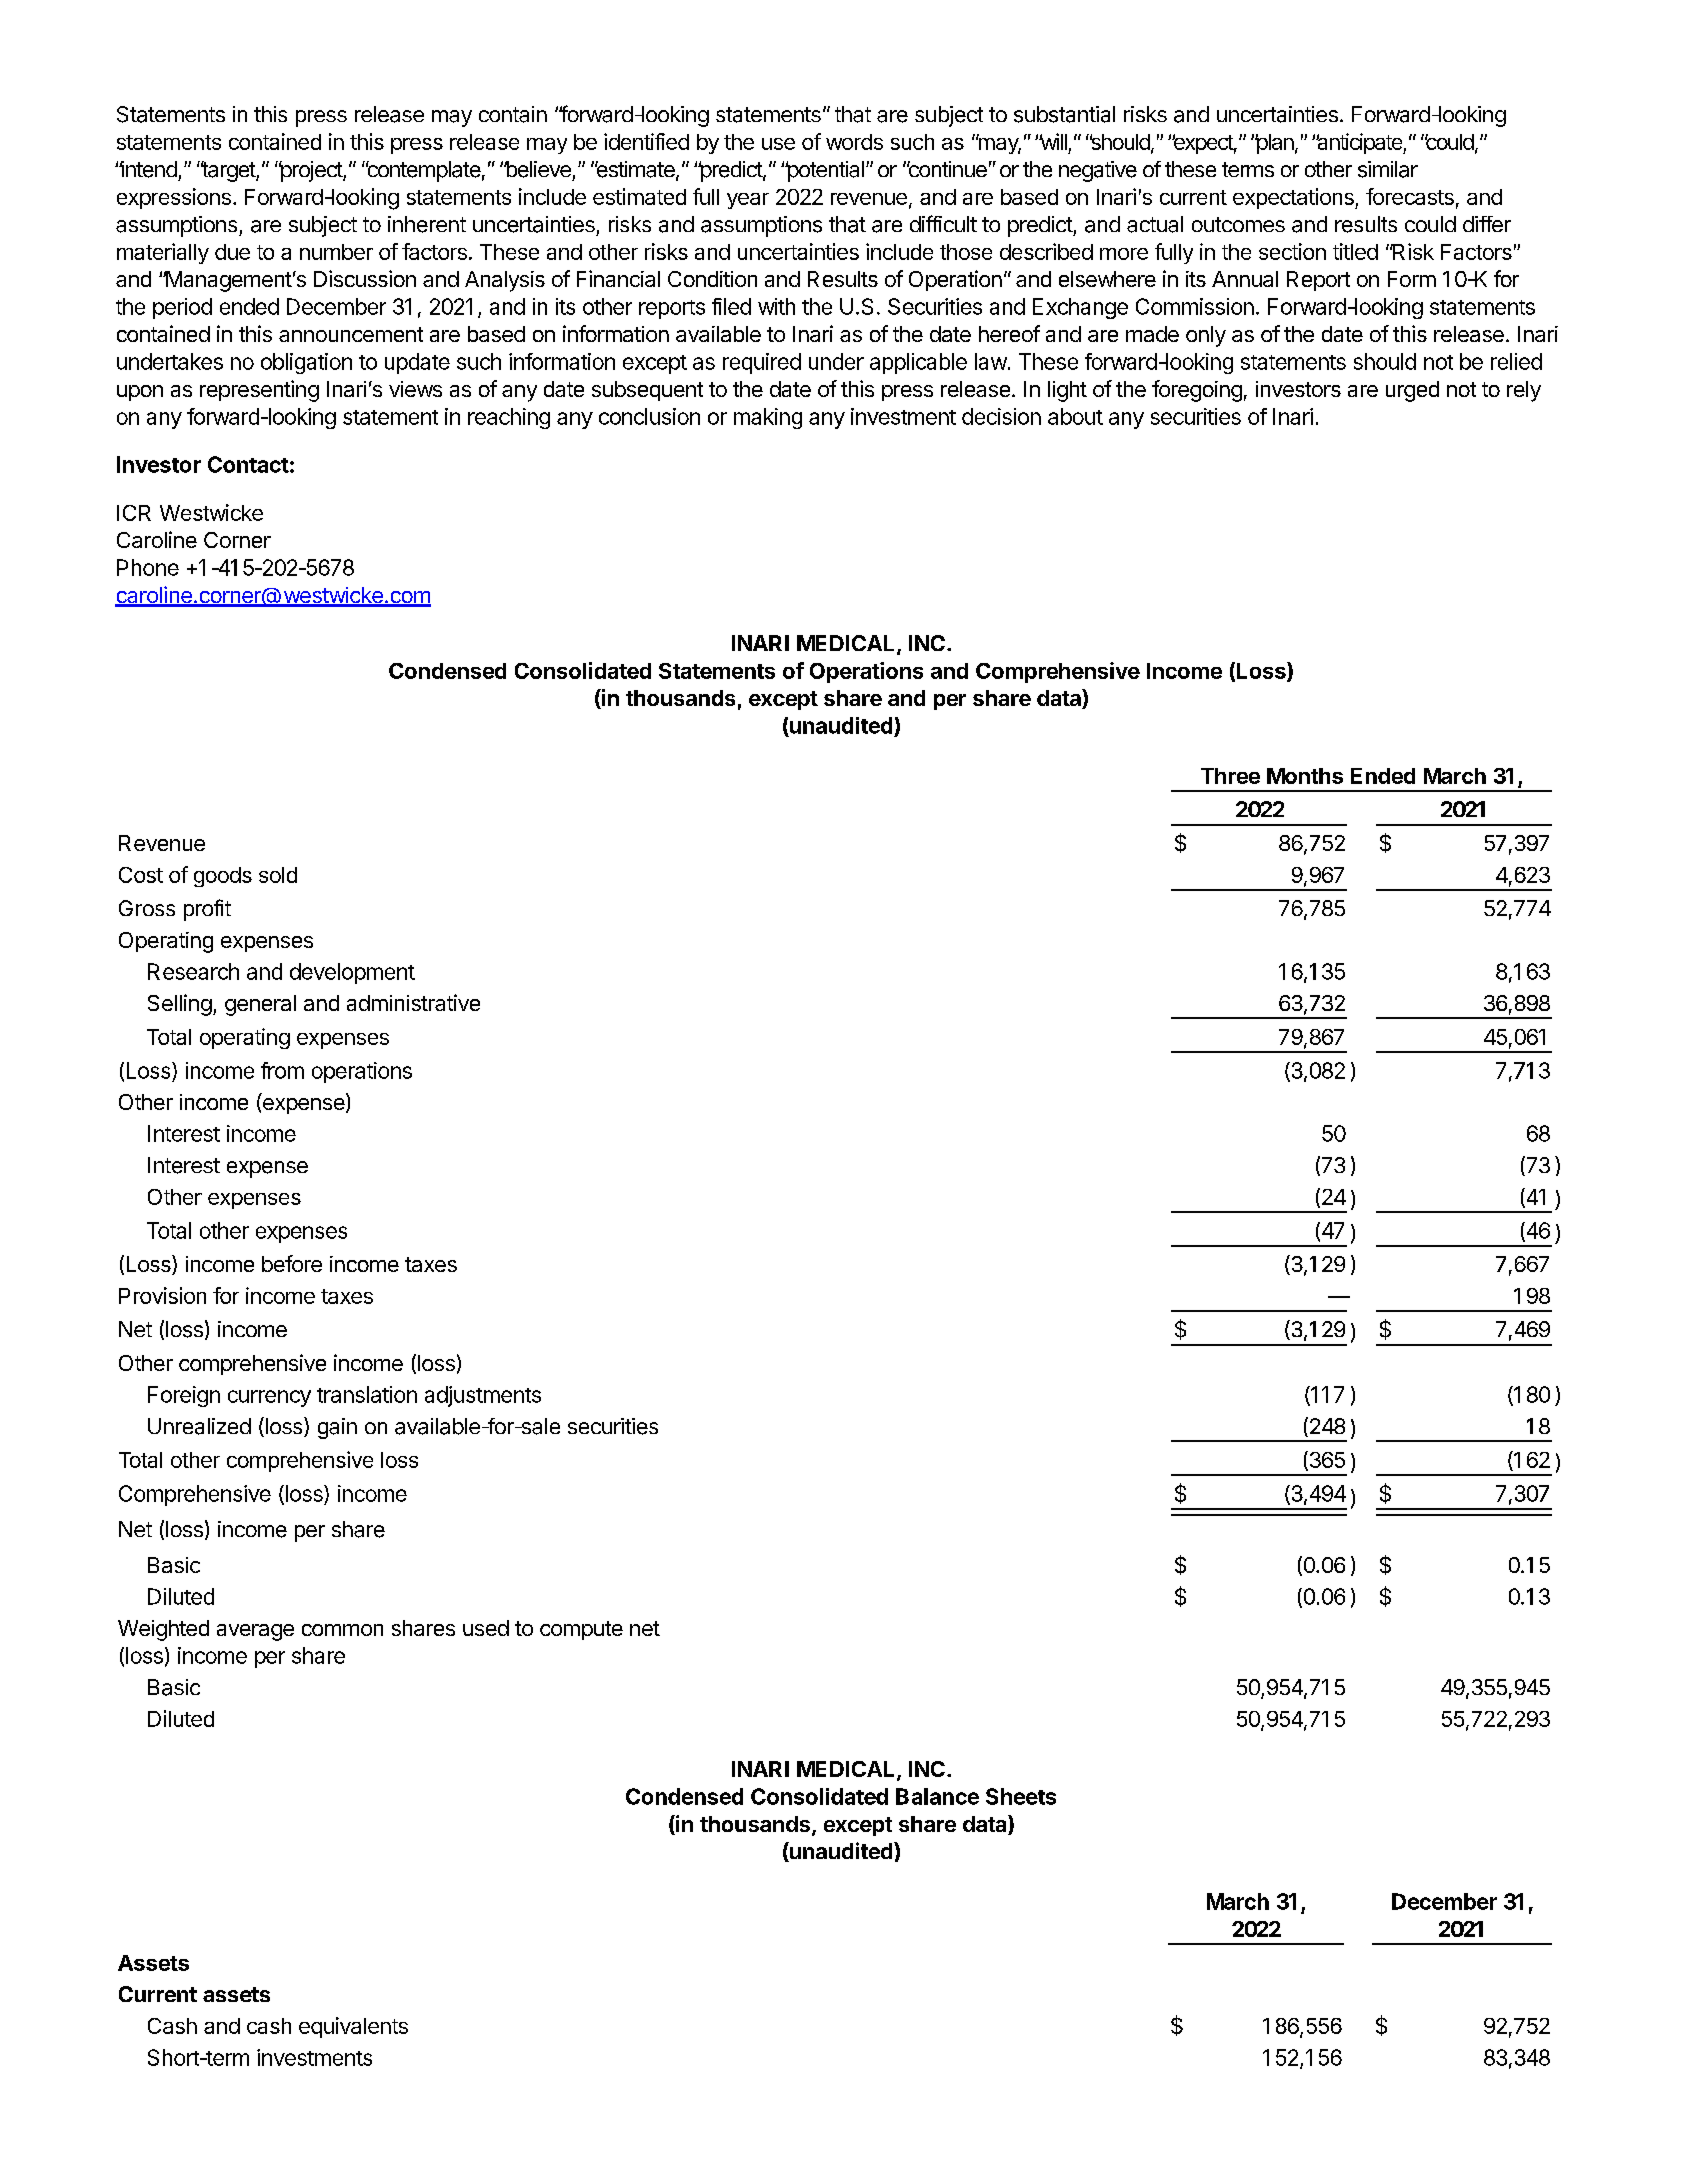 The image size is (1682, 2176). I want to click on potential, so click(824, 171).
